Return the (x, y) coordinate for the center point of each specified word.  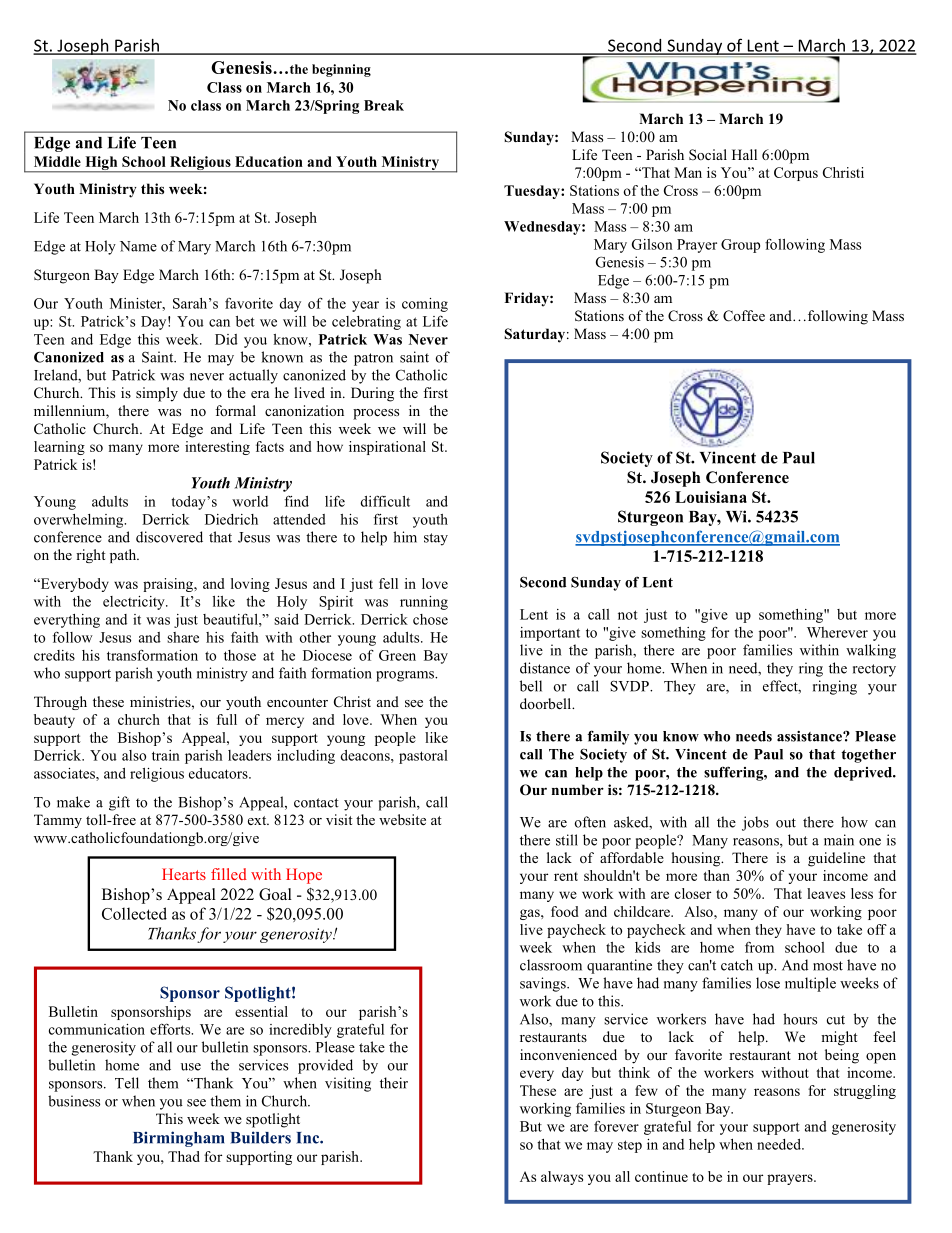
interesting (217, 448)
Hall (744, 154)
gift (119, 803)
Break (384, 105)
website (402, 819)
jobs (755, 823)
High (101, 164)
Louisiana (711, 497)
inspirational (387, 448)
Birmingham (178, 1139)
